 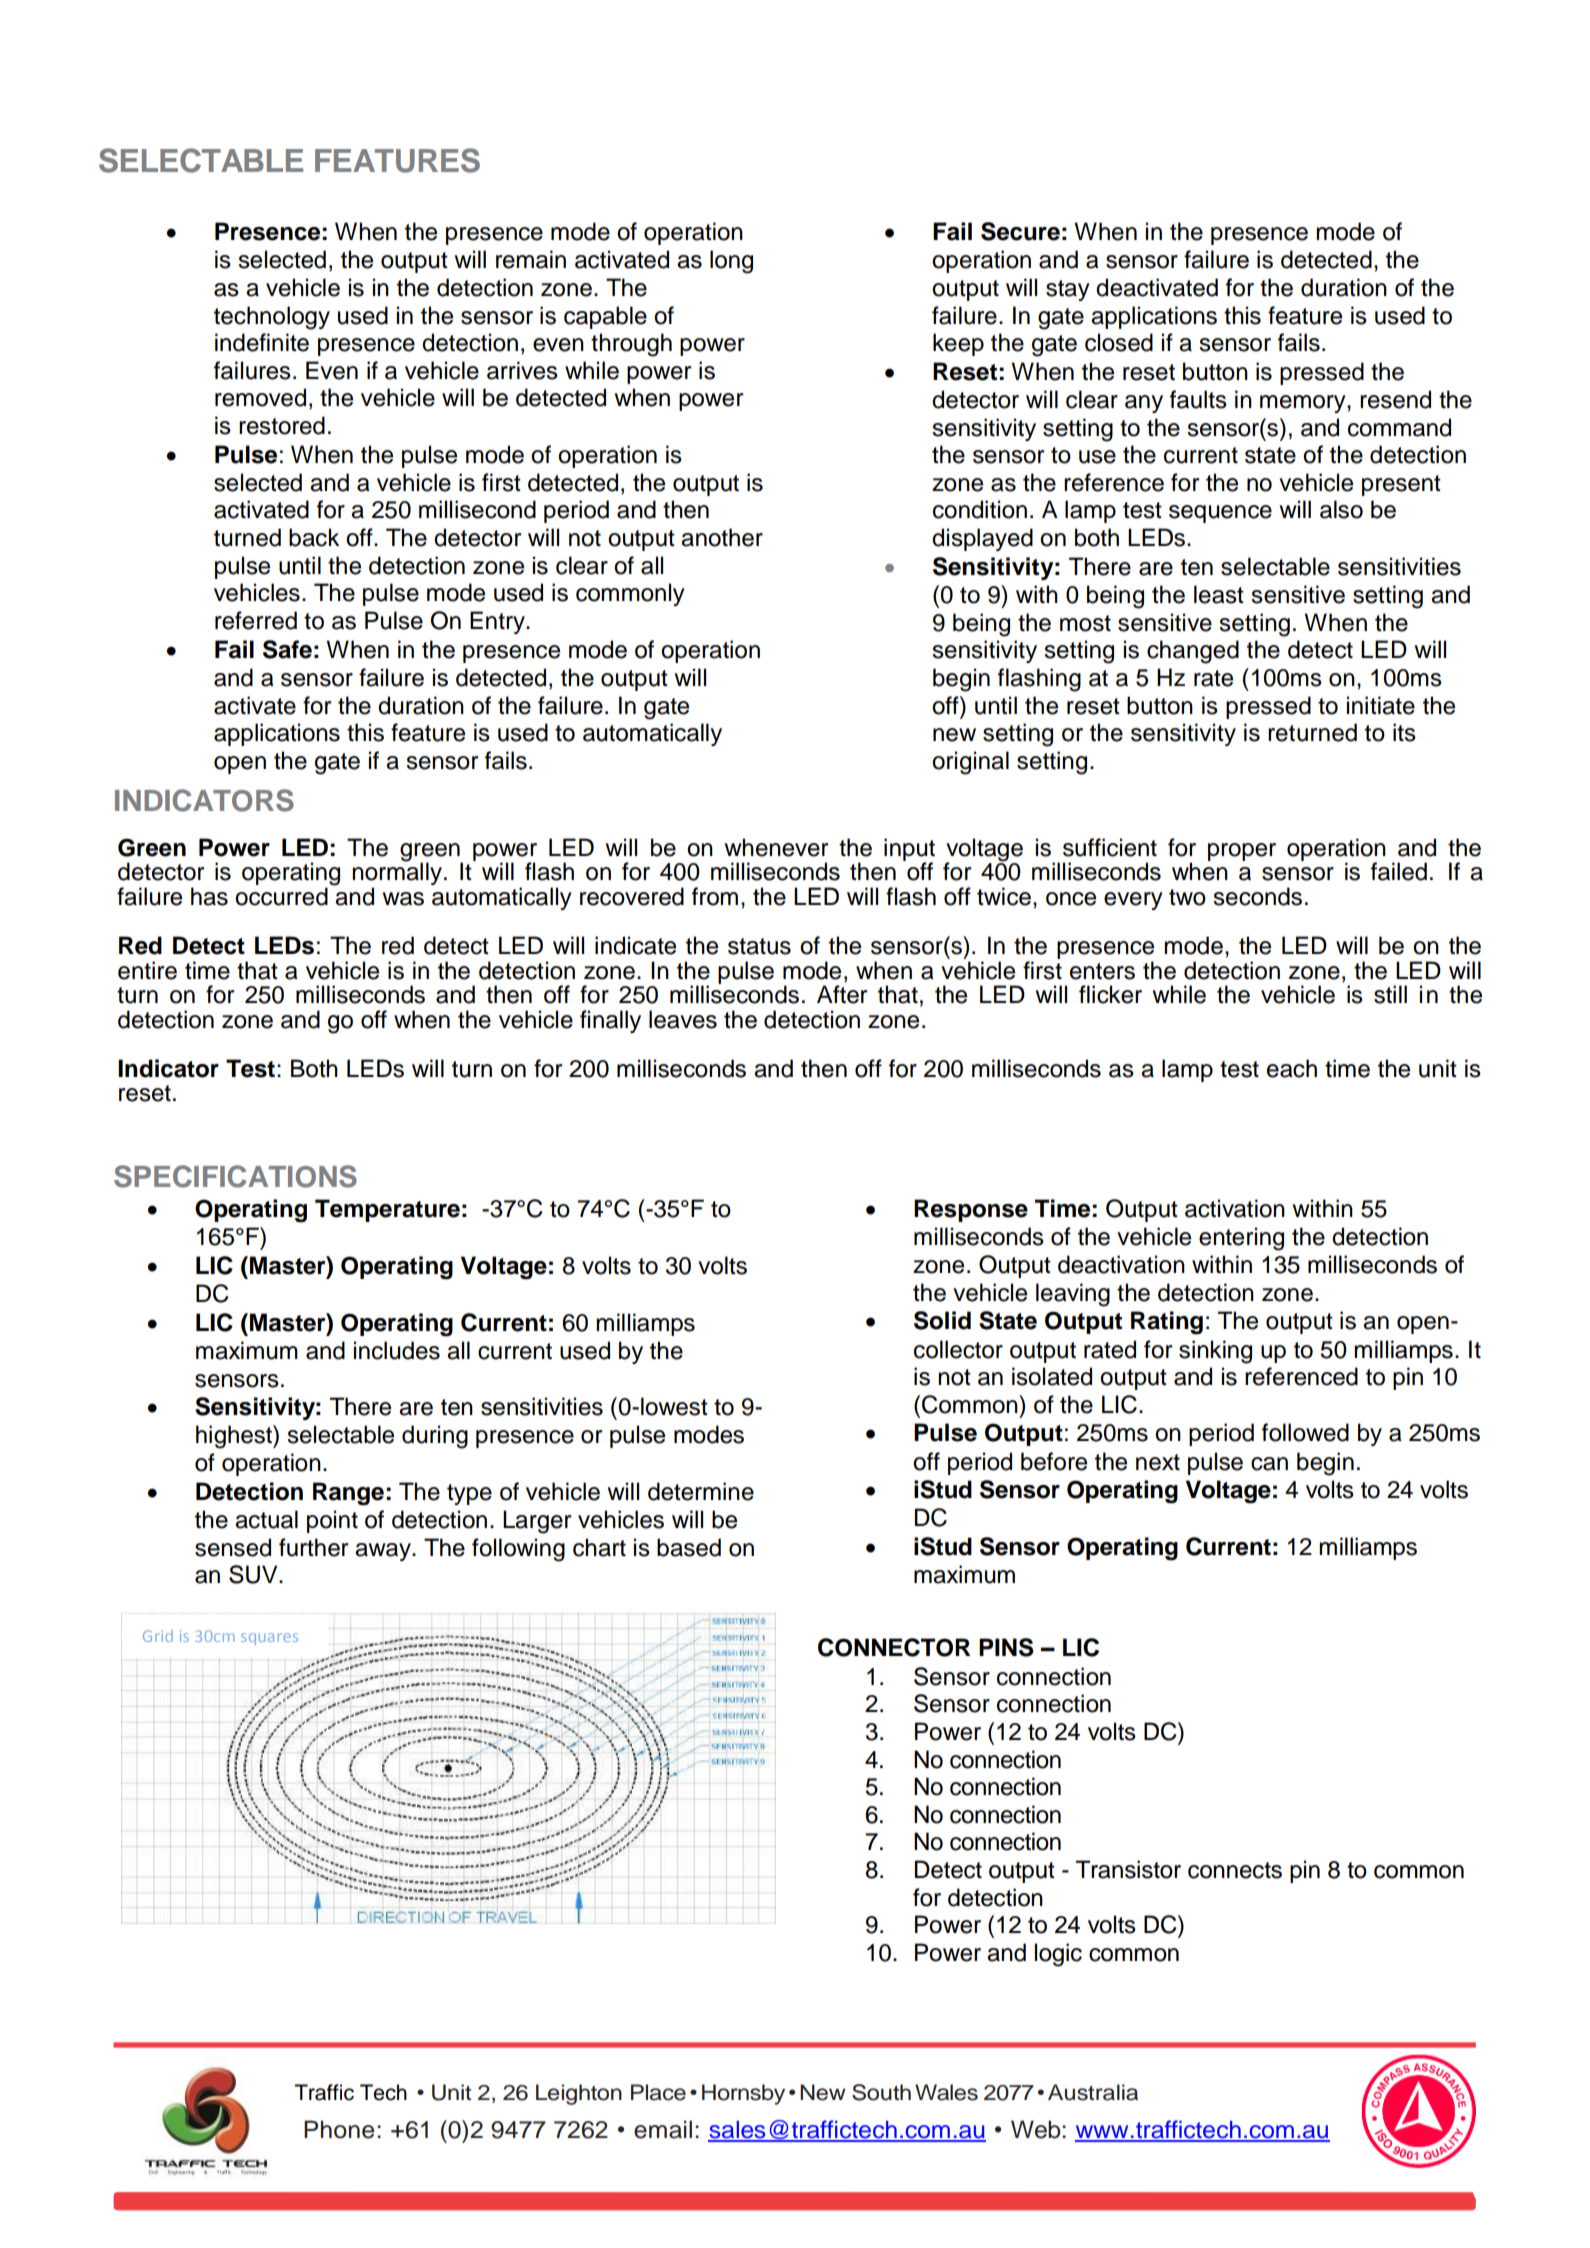 I want to click on SPECIFICATIONS, so click(x=235, y=1176).
